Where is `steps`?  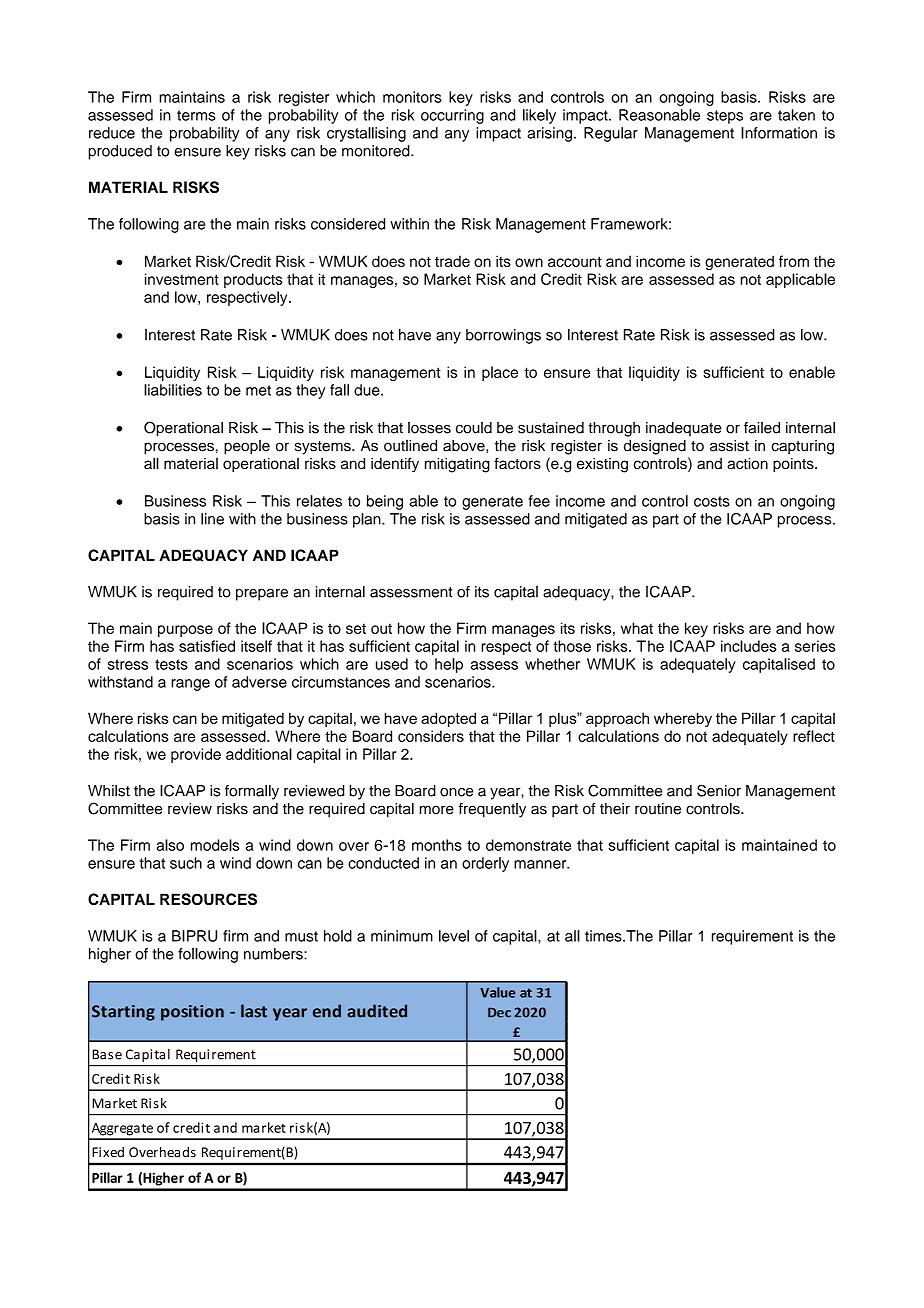 steps is located at coordinates (725, 117).
